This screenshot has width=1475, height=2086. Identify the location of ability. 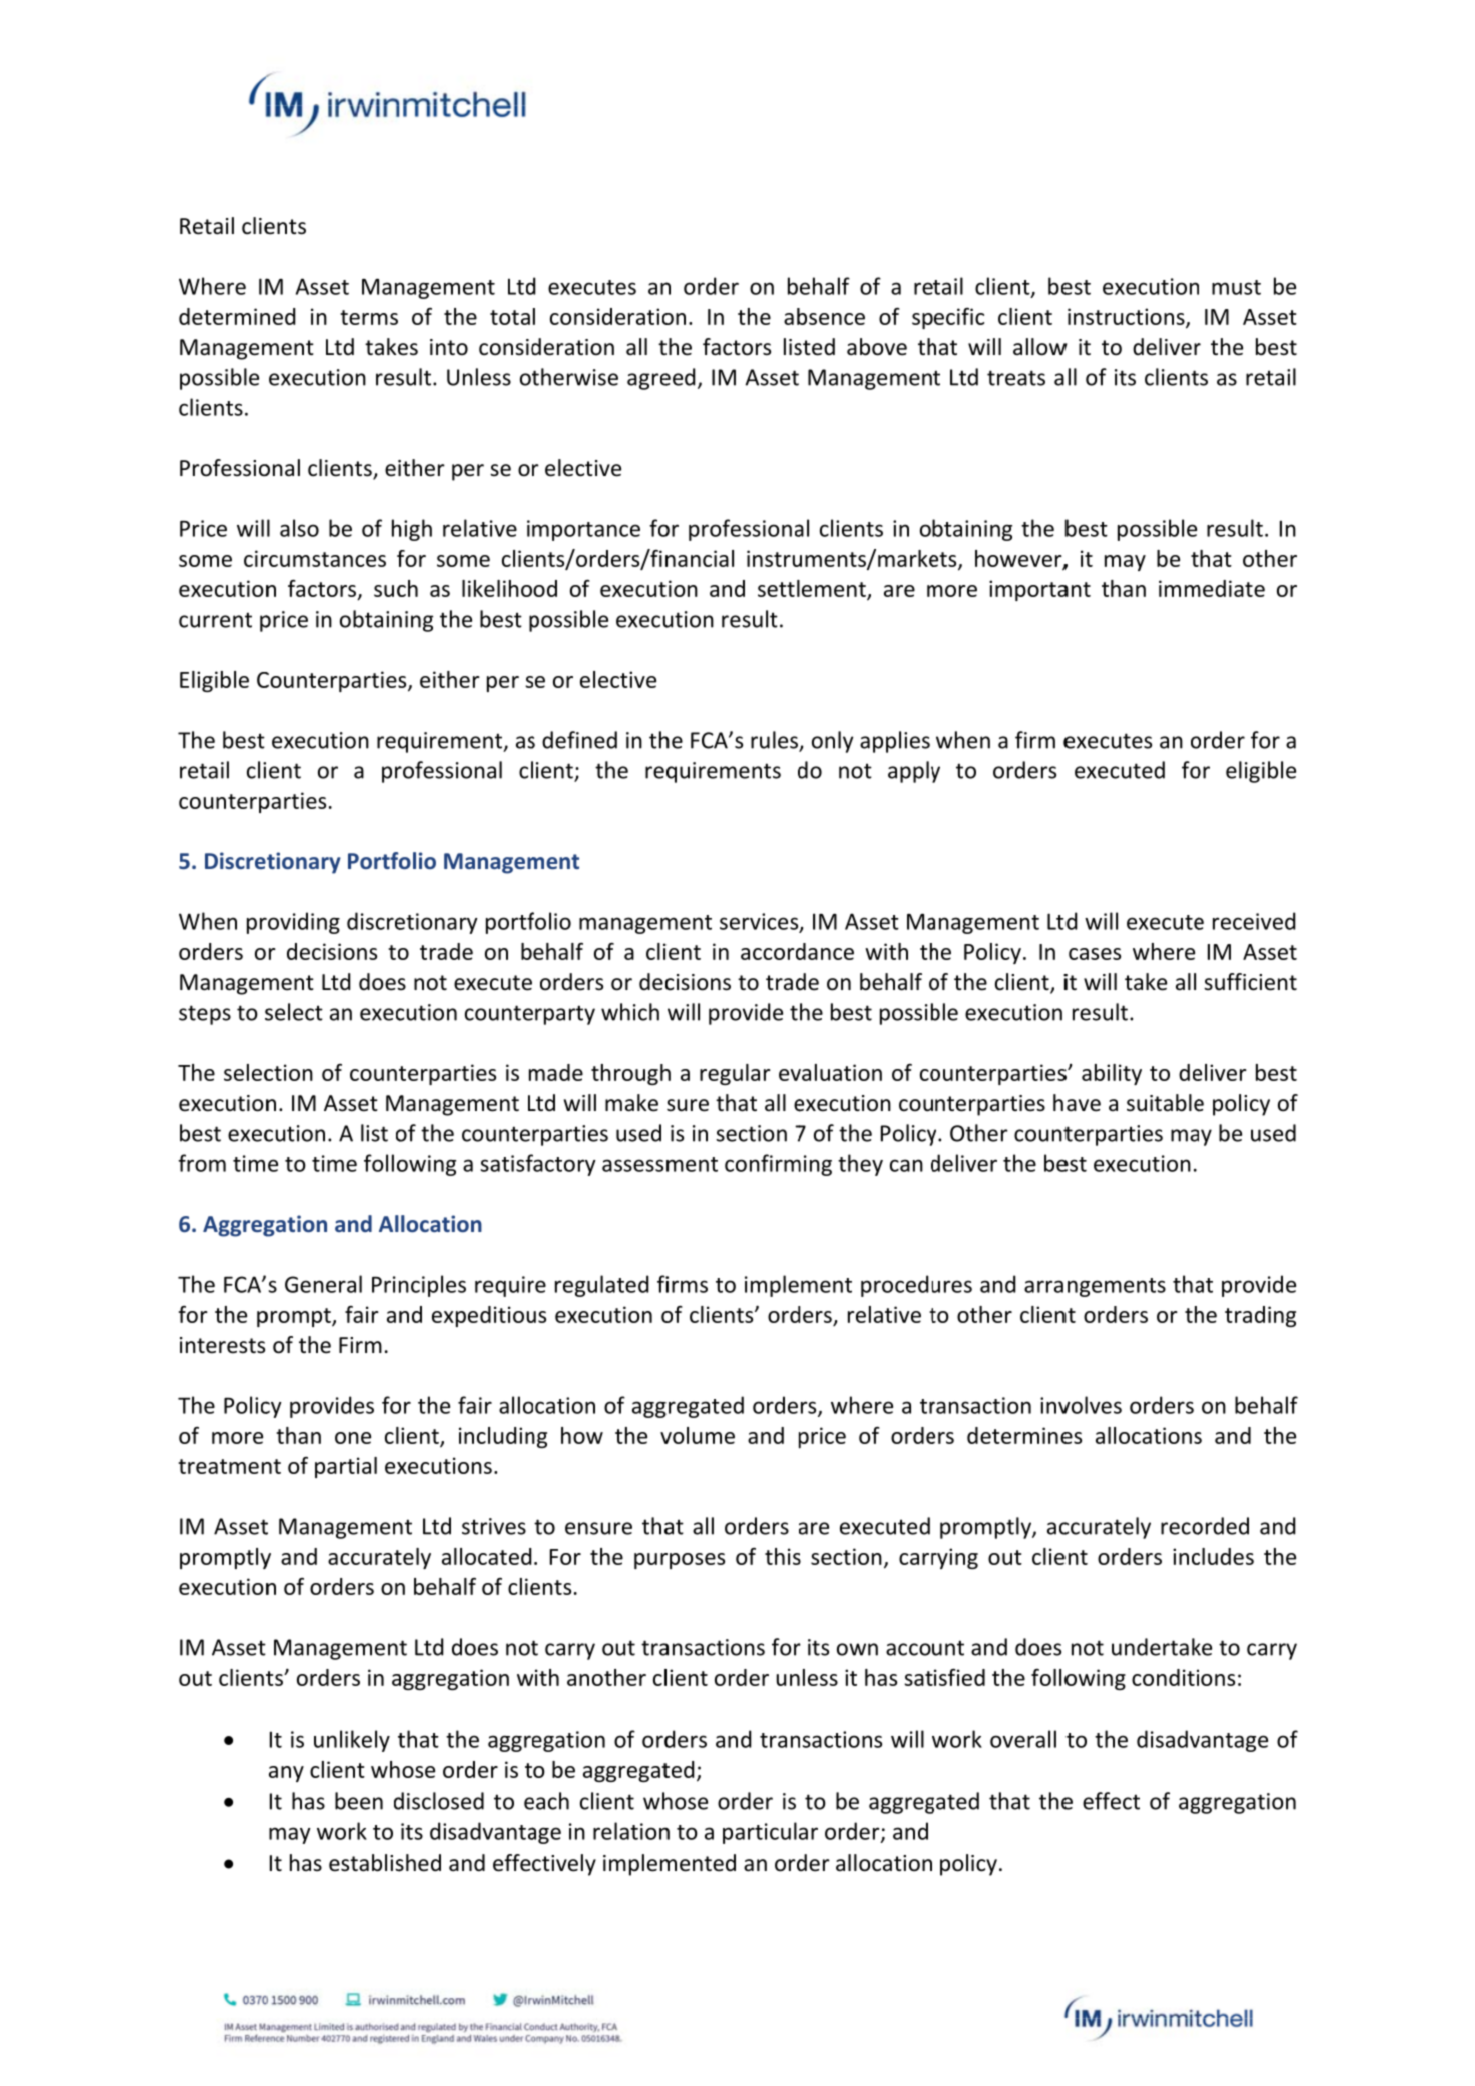
(1112, 1074).
